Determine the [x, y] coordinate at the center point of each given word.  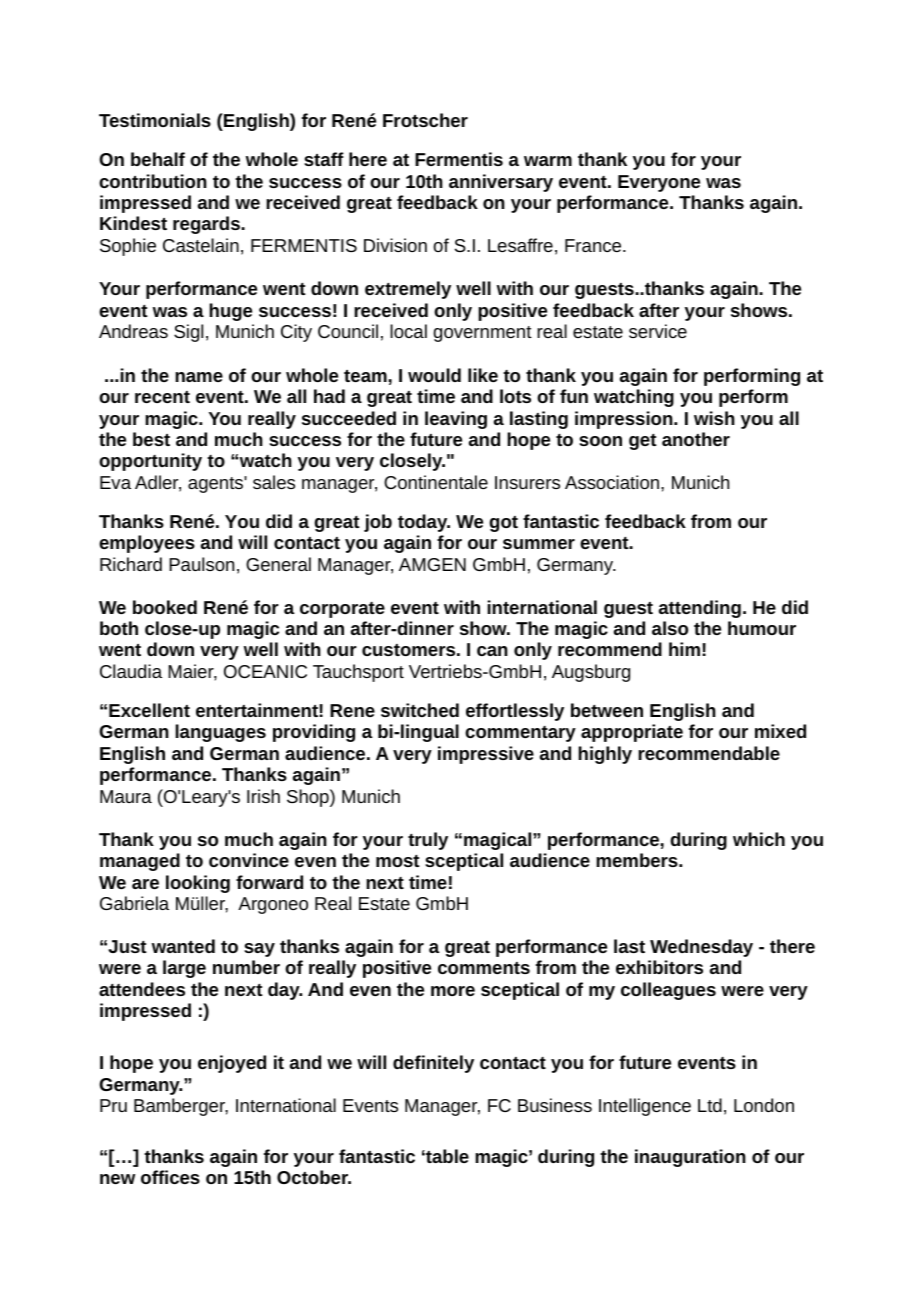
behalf [158, 159]
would [434, 375]
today [424, 523]
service [658, 331]
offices [170, 1177]
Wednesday [701, 948]
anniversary [501, 183]
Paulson [201, 564]
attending [700, 609]
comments [484, 968]
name [199, 377]
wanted [183, 946]
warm [548, 161]
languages [220, 733]
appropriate [632, 733]
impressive [486, 755]
